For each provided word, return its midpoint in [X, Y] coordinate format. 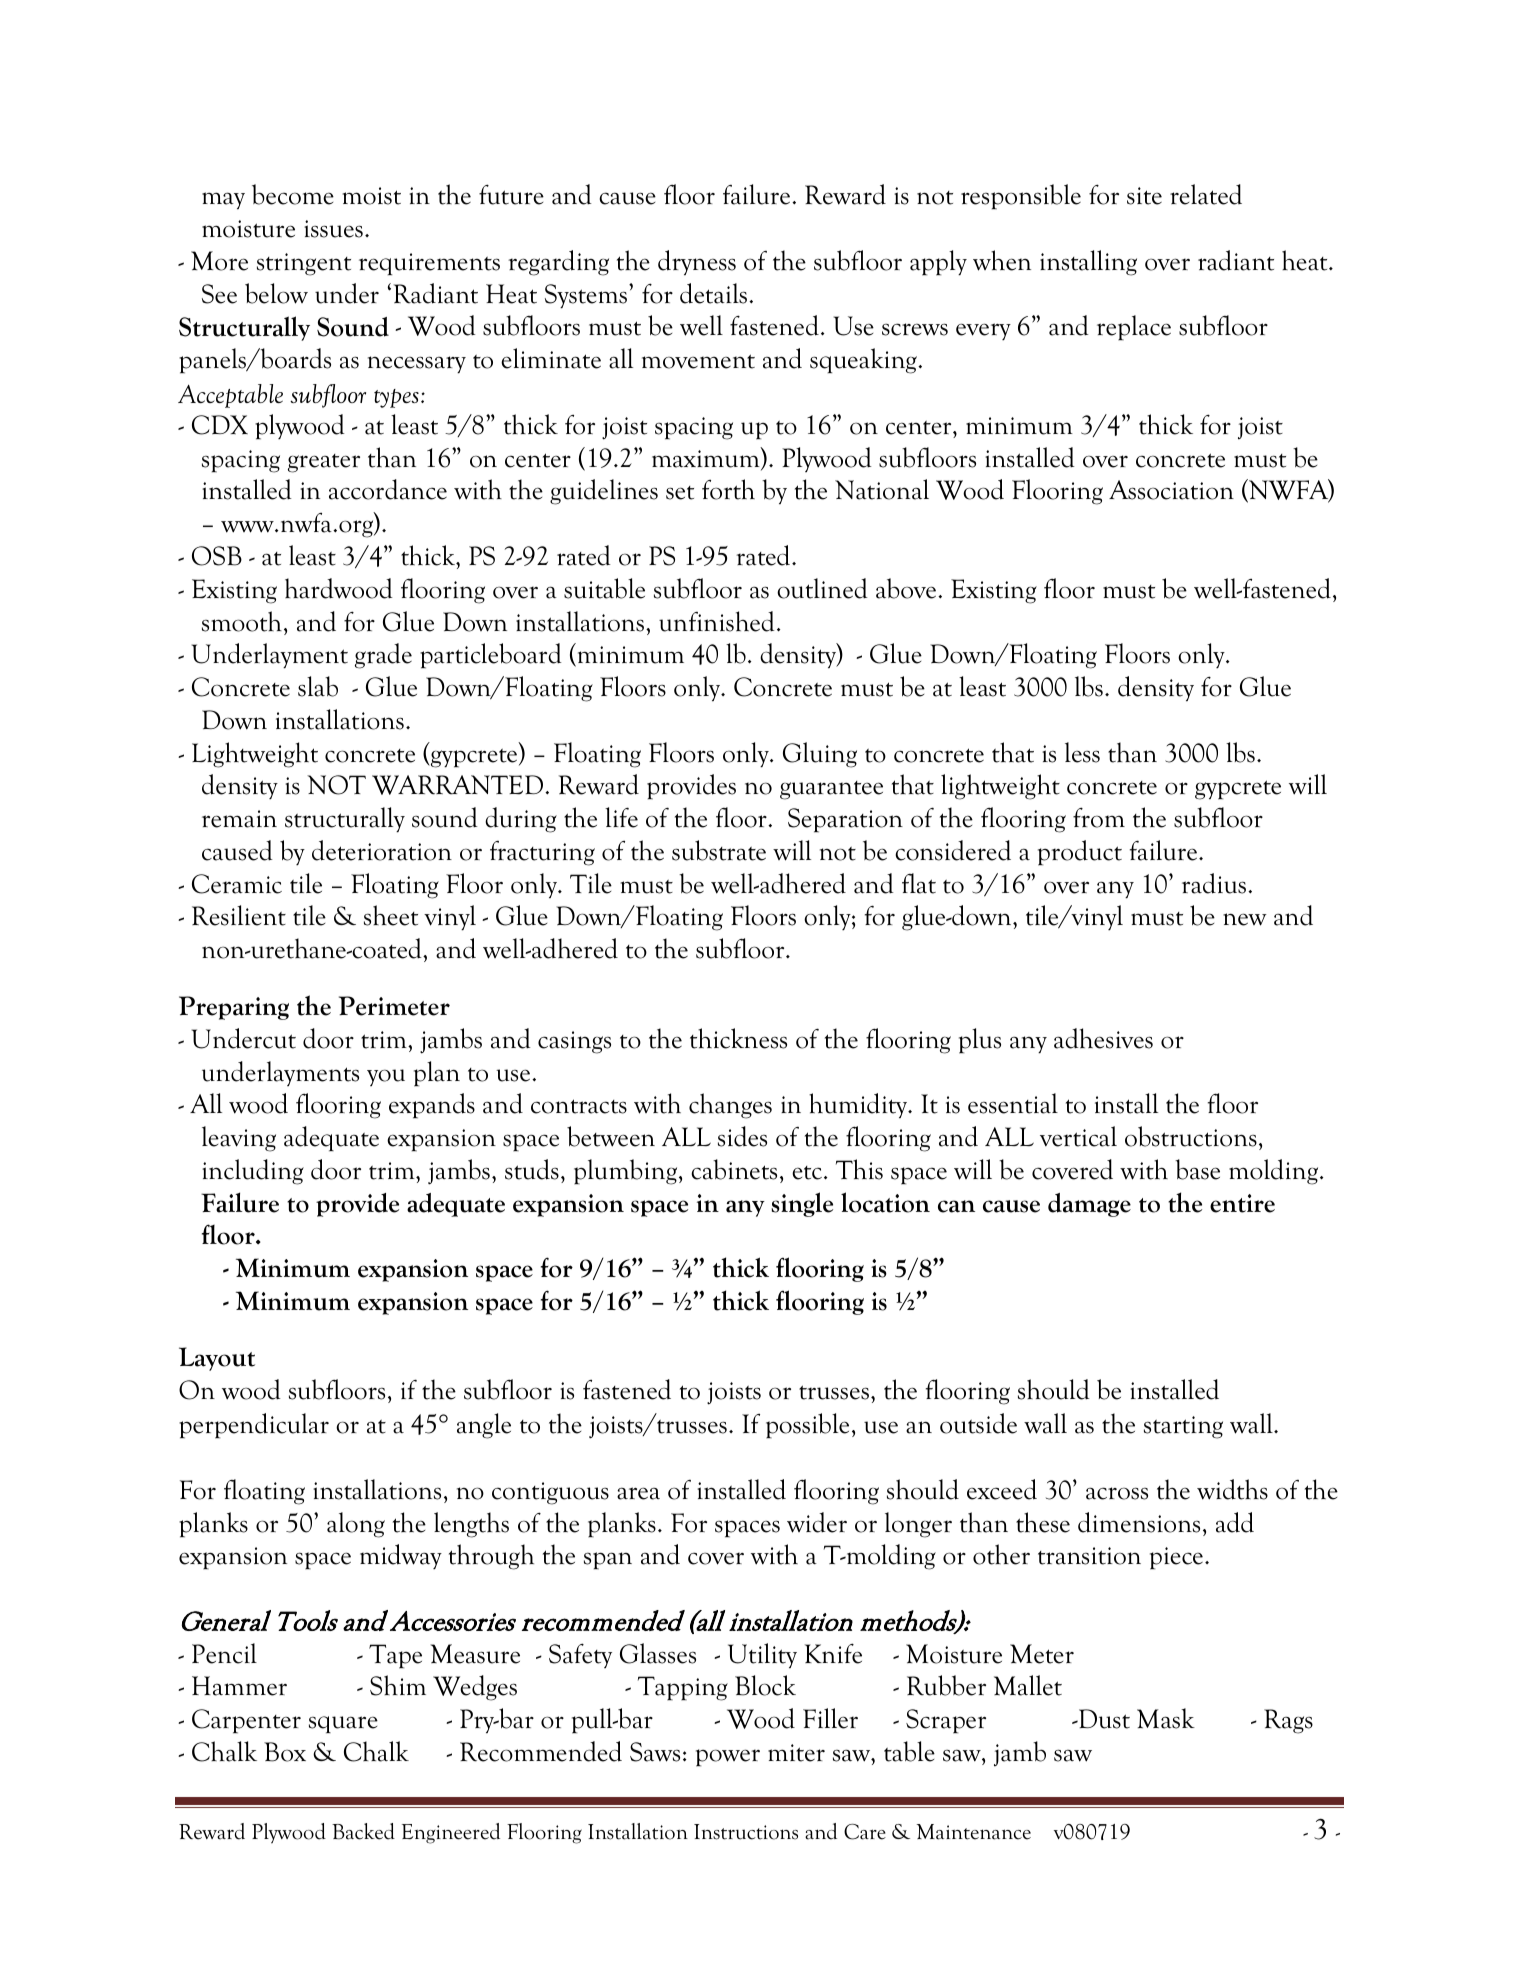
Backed [363, 1831]
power [728, 1758]
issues [333, 229]
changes [730, 1106]
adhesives [1103, 1038]
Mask [1166, 1718]
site [1144, 196]
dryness [697, 263]
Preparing [234, 1008]
